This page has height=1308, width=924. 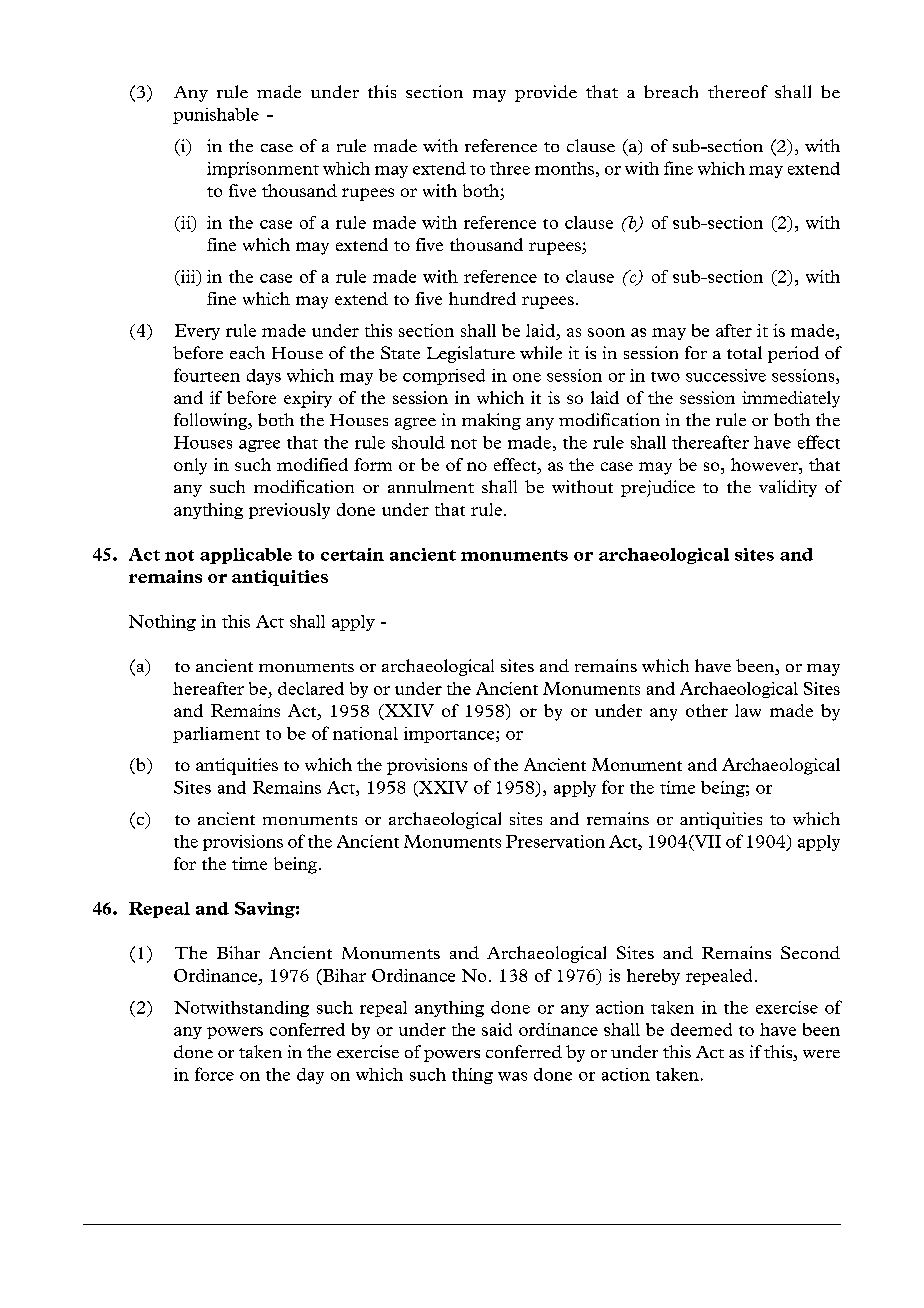 I want to click on said, so click(x=497, y=1029).
